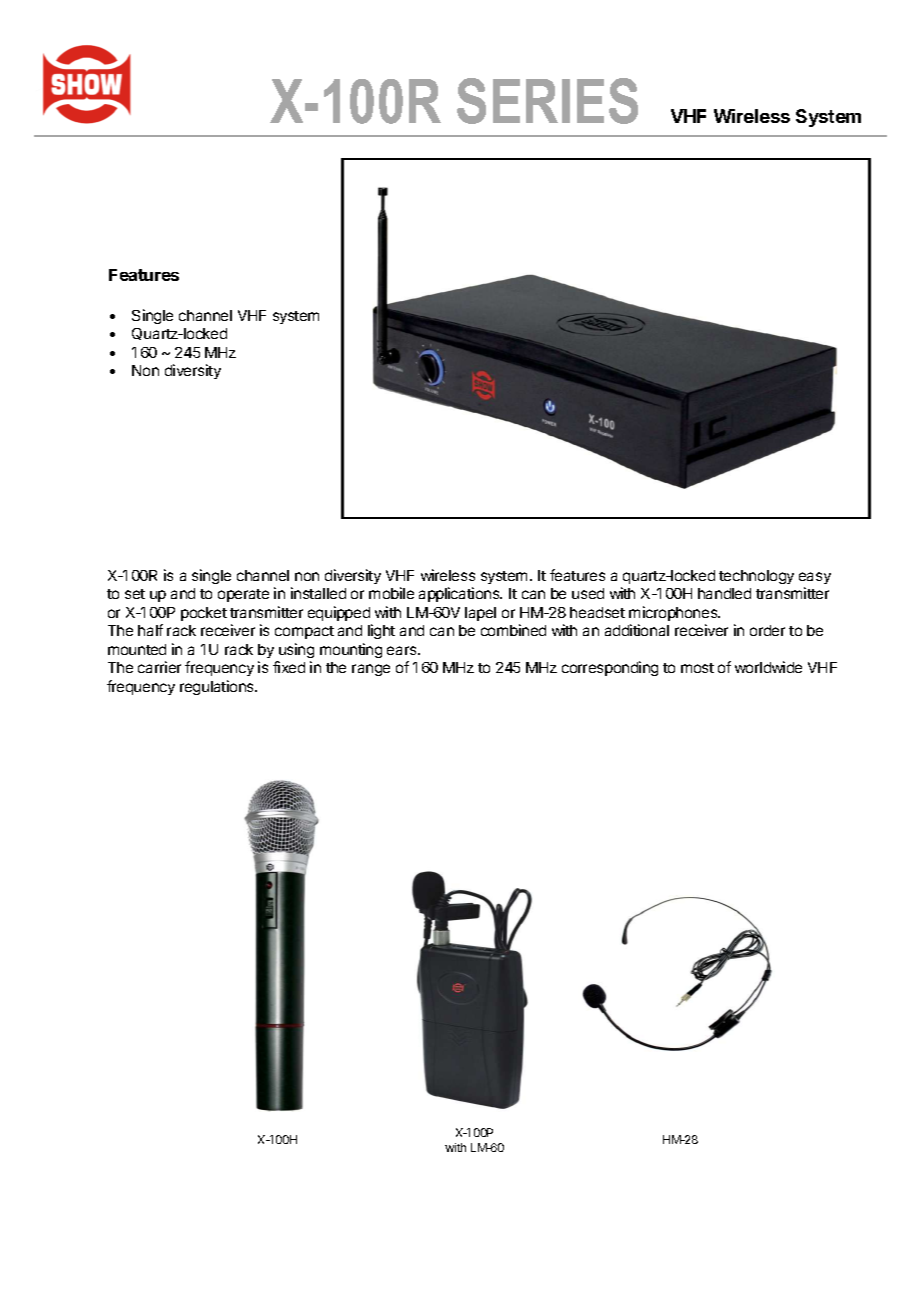 The image size is (924, 1308). I want to click on worldwide, so click(768, 667).
